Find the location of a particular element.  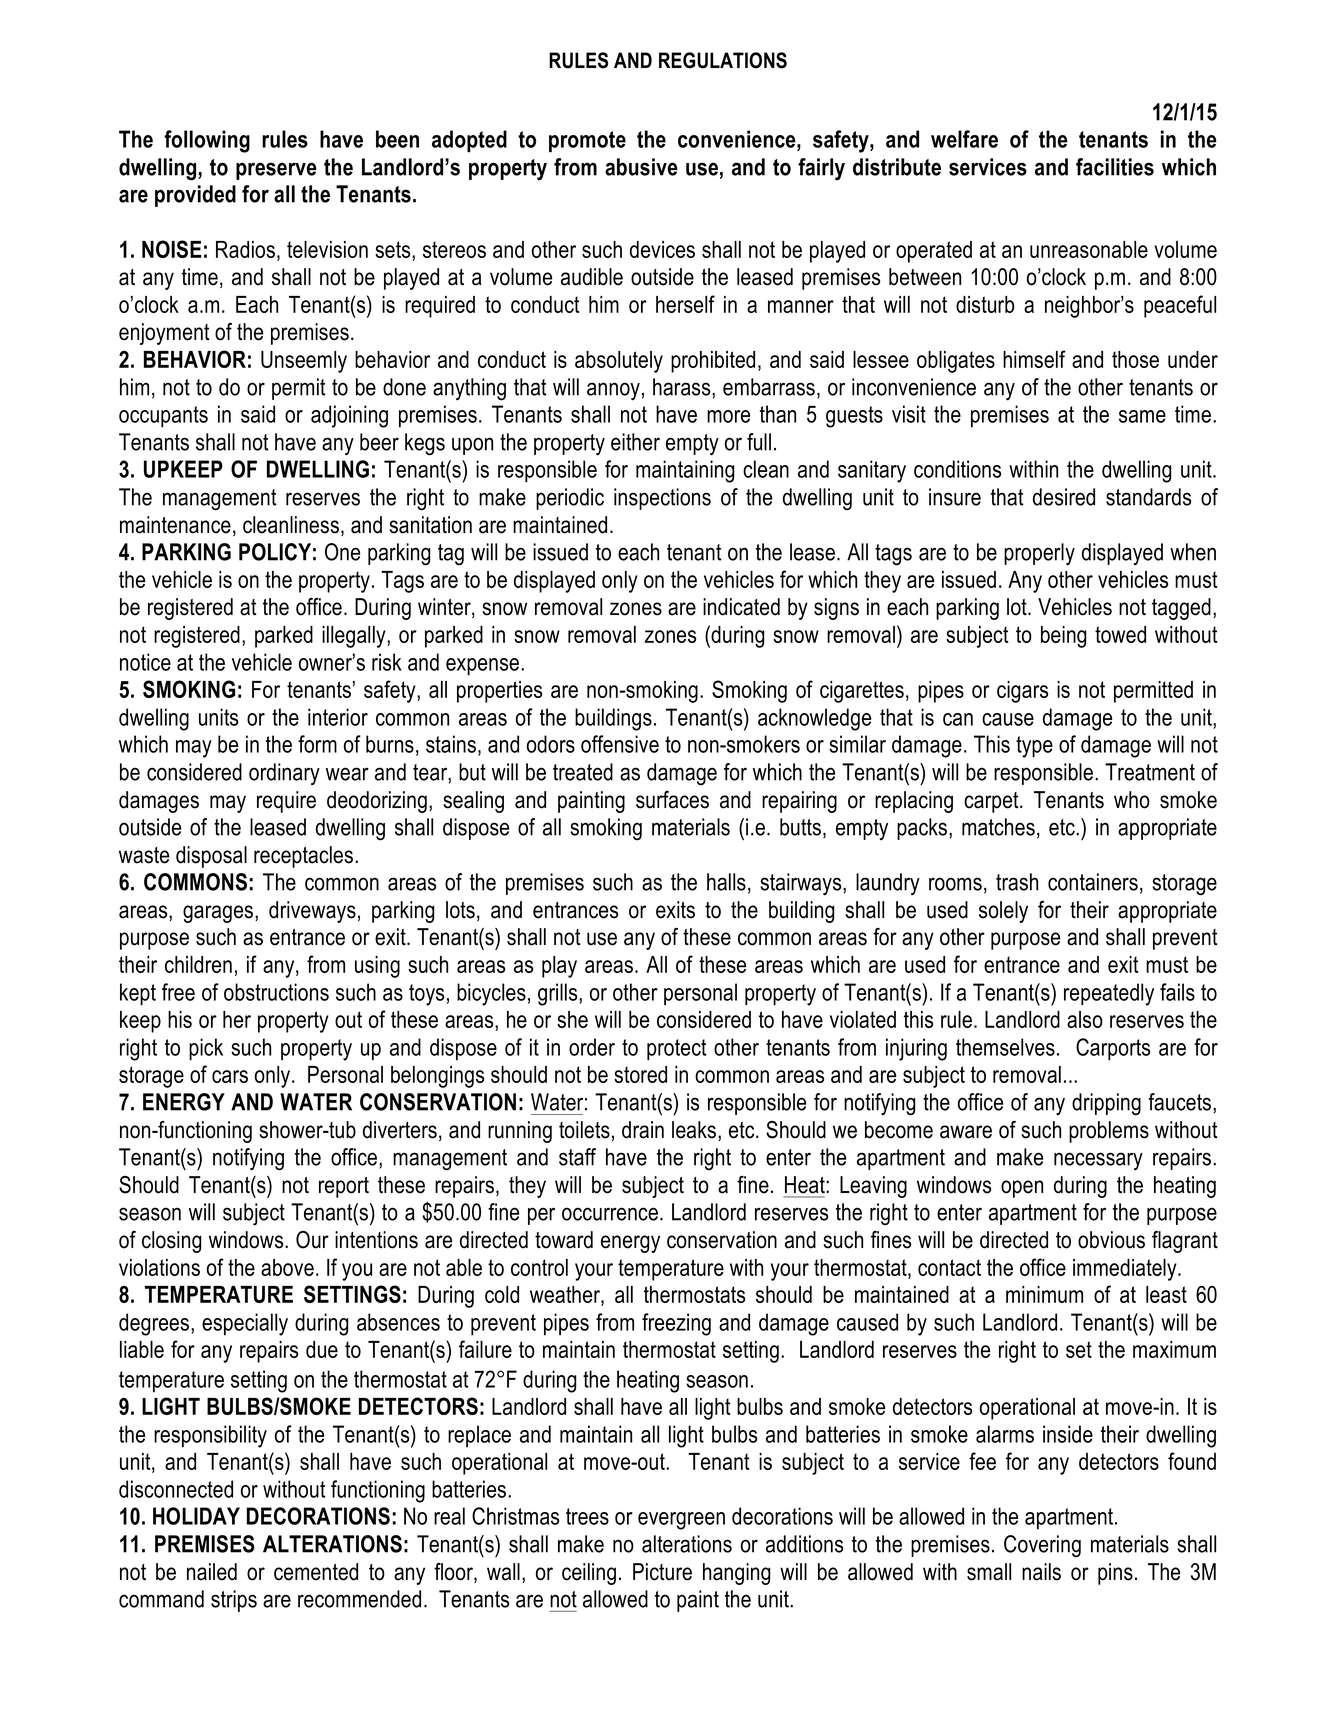

receptacles is located at coordinates (305, 857).
